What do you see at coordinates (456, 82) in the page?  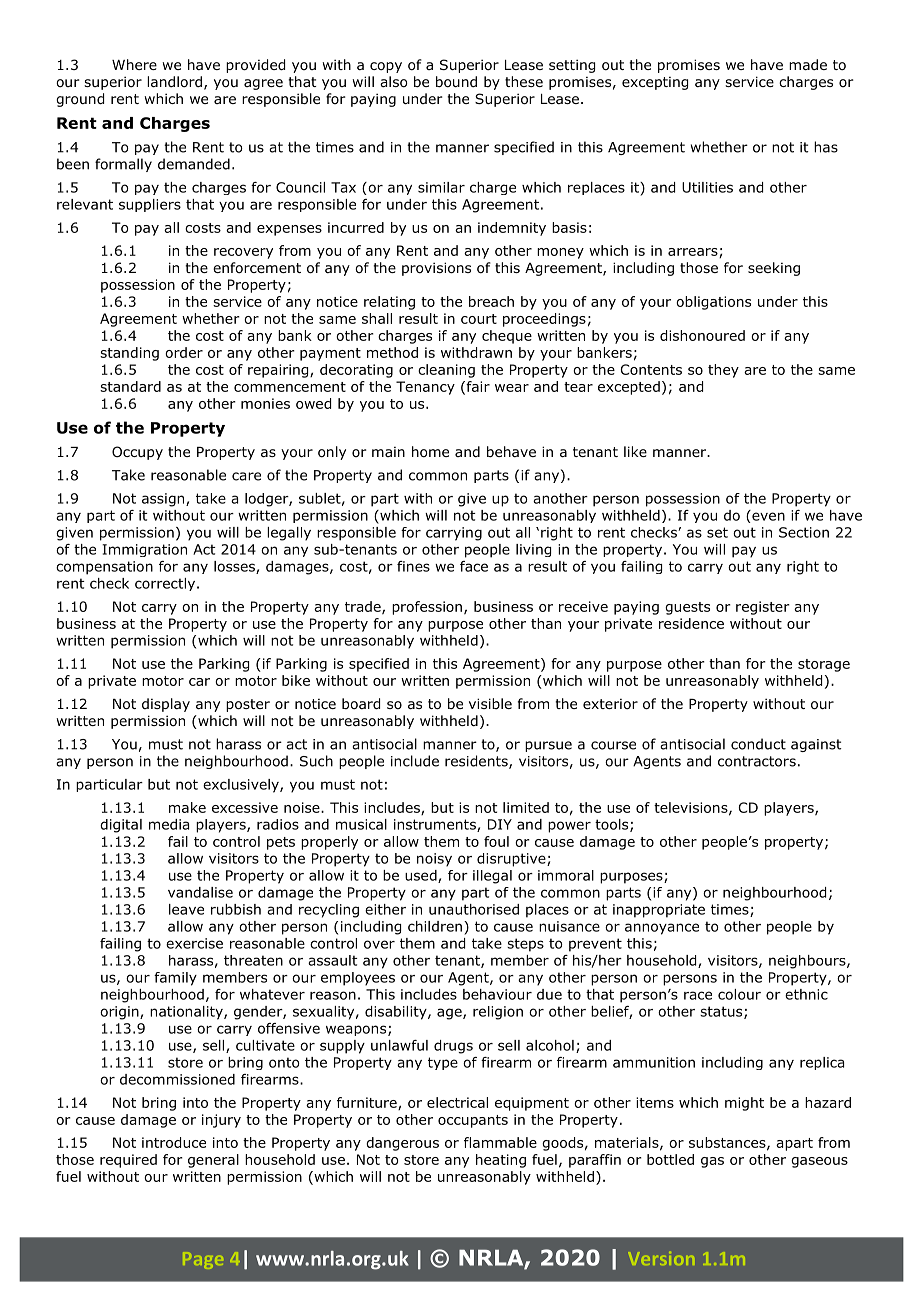 I see `bound` at bounding box center [456, 82].
